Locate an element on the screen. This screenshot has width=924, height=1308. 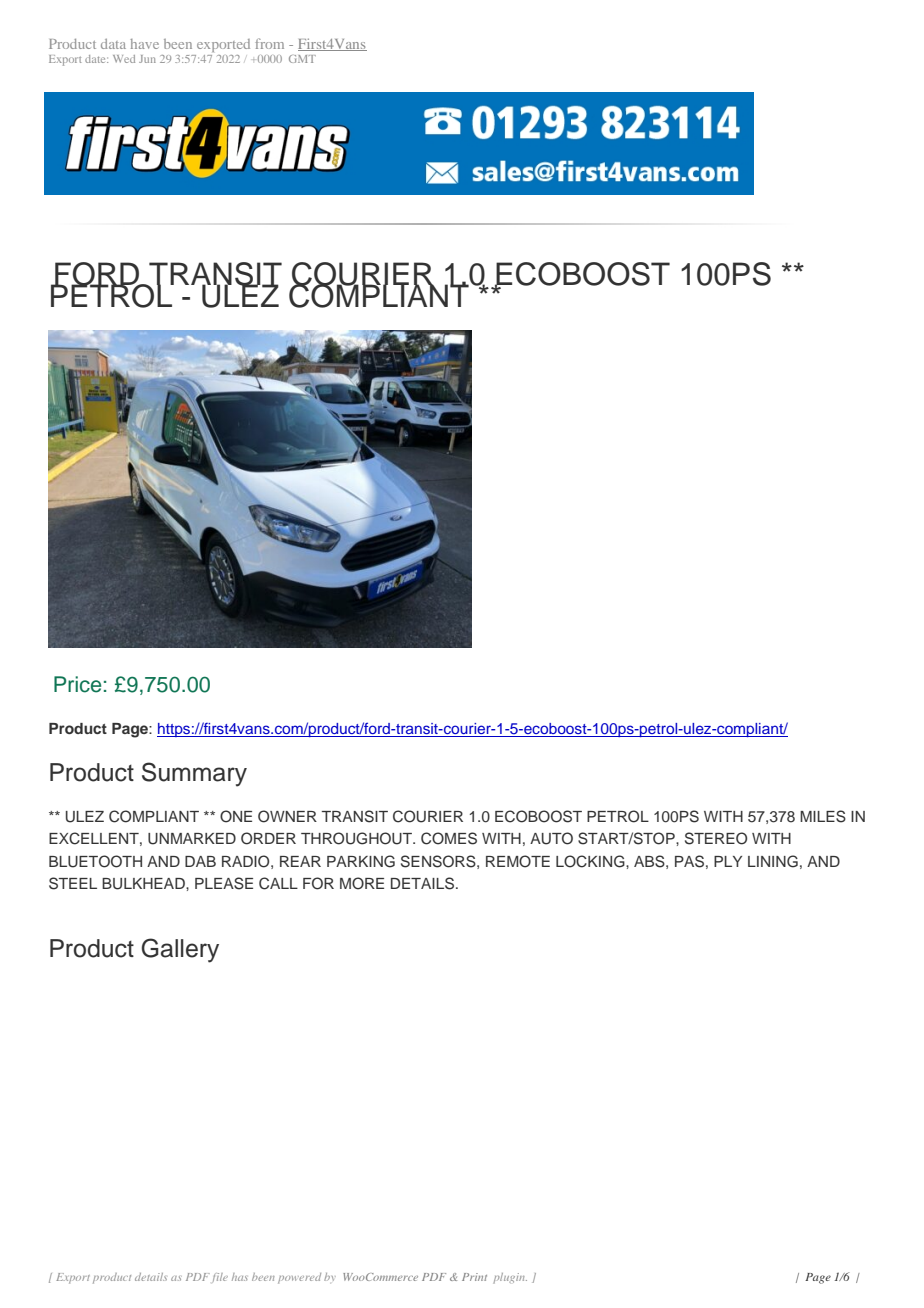
GMT is located at coordinates (302, 59).
